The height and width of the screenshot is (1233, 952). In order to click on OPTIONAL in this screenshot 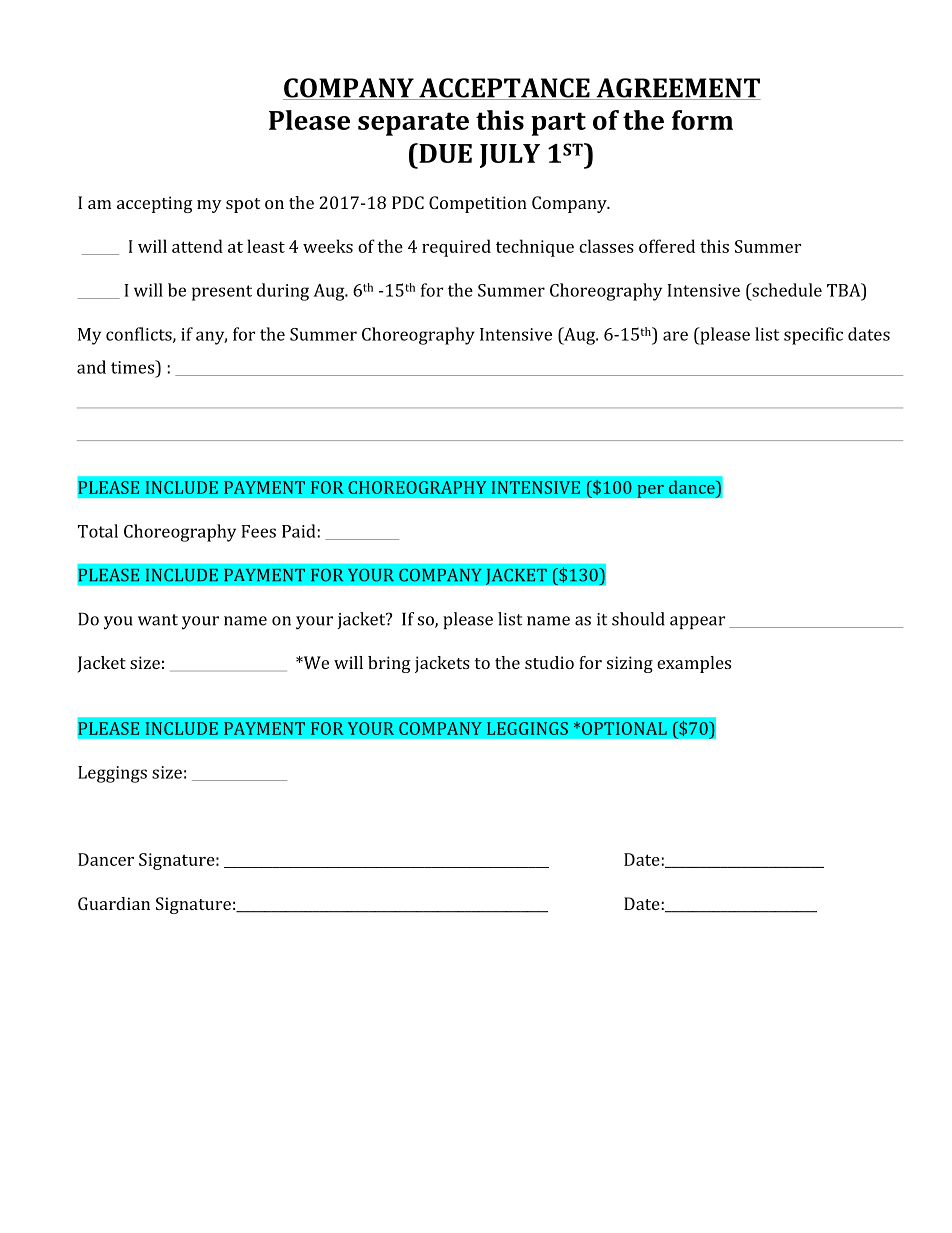, I will do `click(624, 728)`.
